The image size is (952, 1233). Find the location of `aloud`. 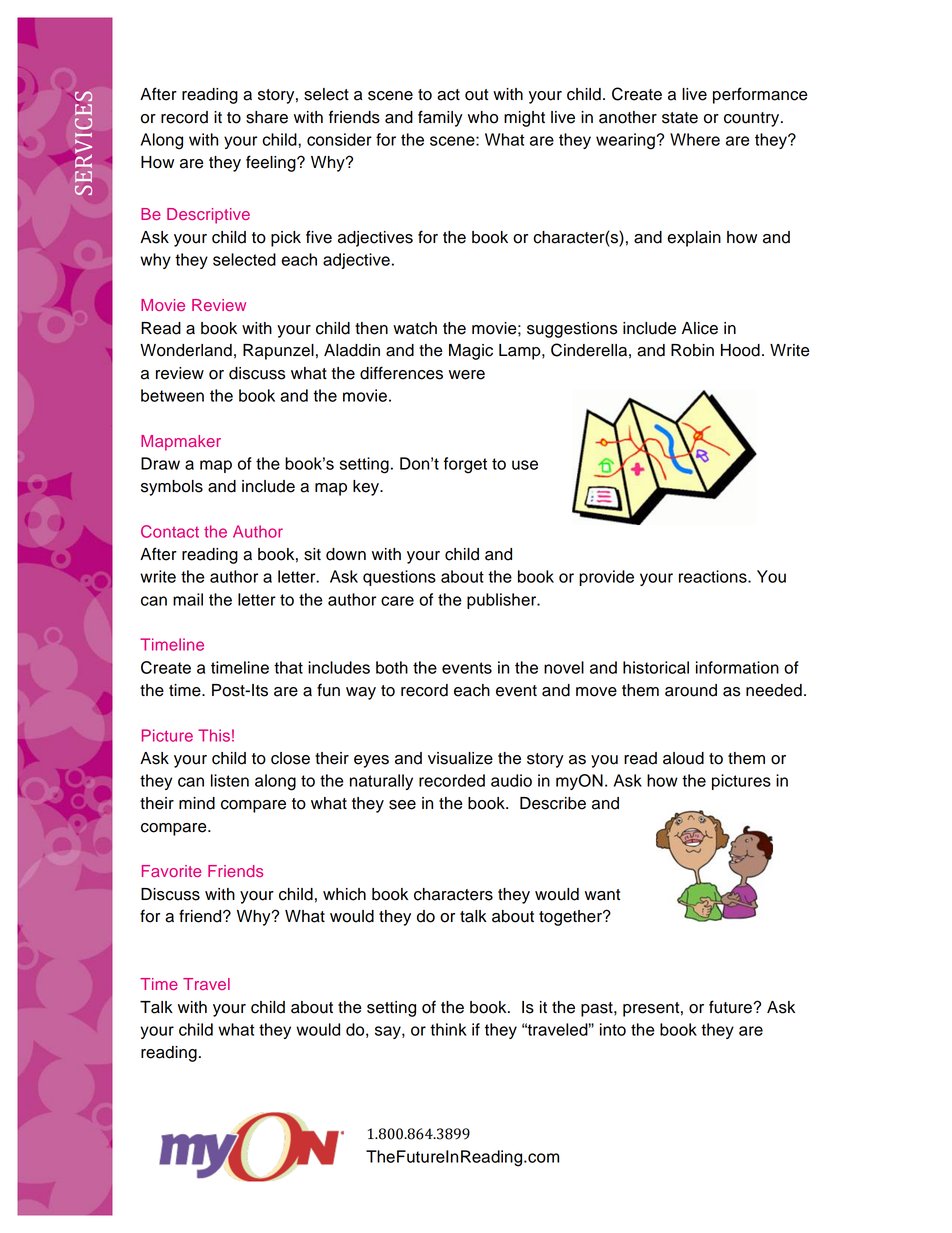

aloud is located at coordinates (683, 758).
